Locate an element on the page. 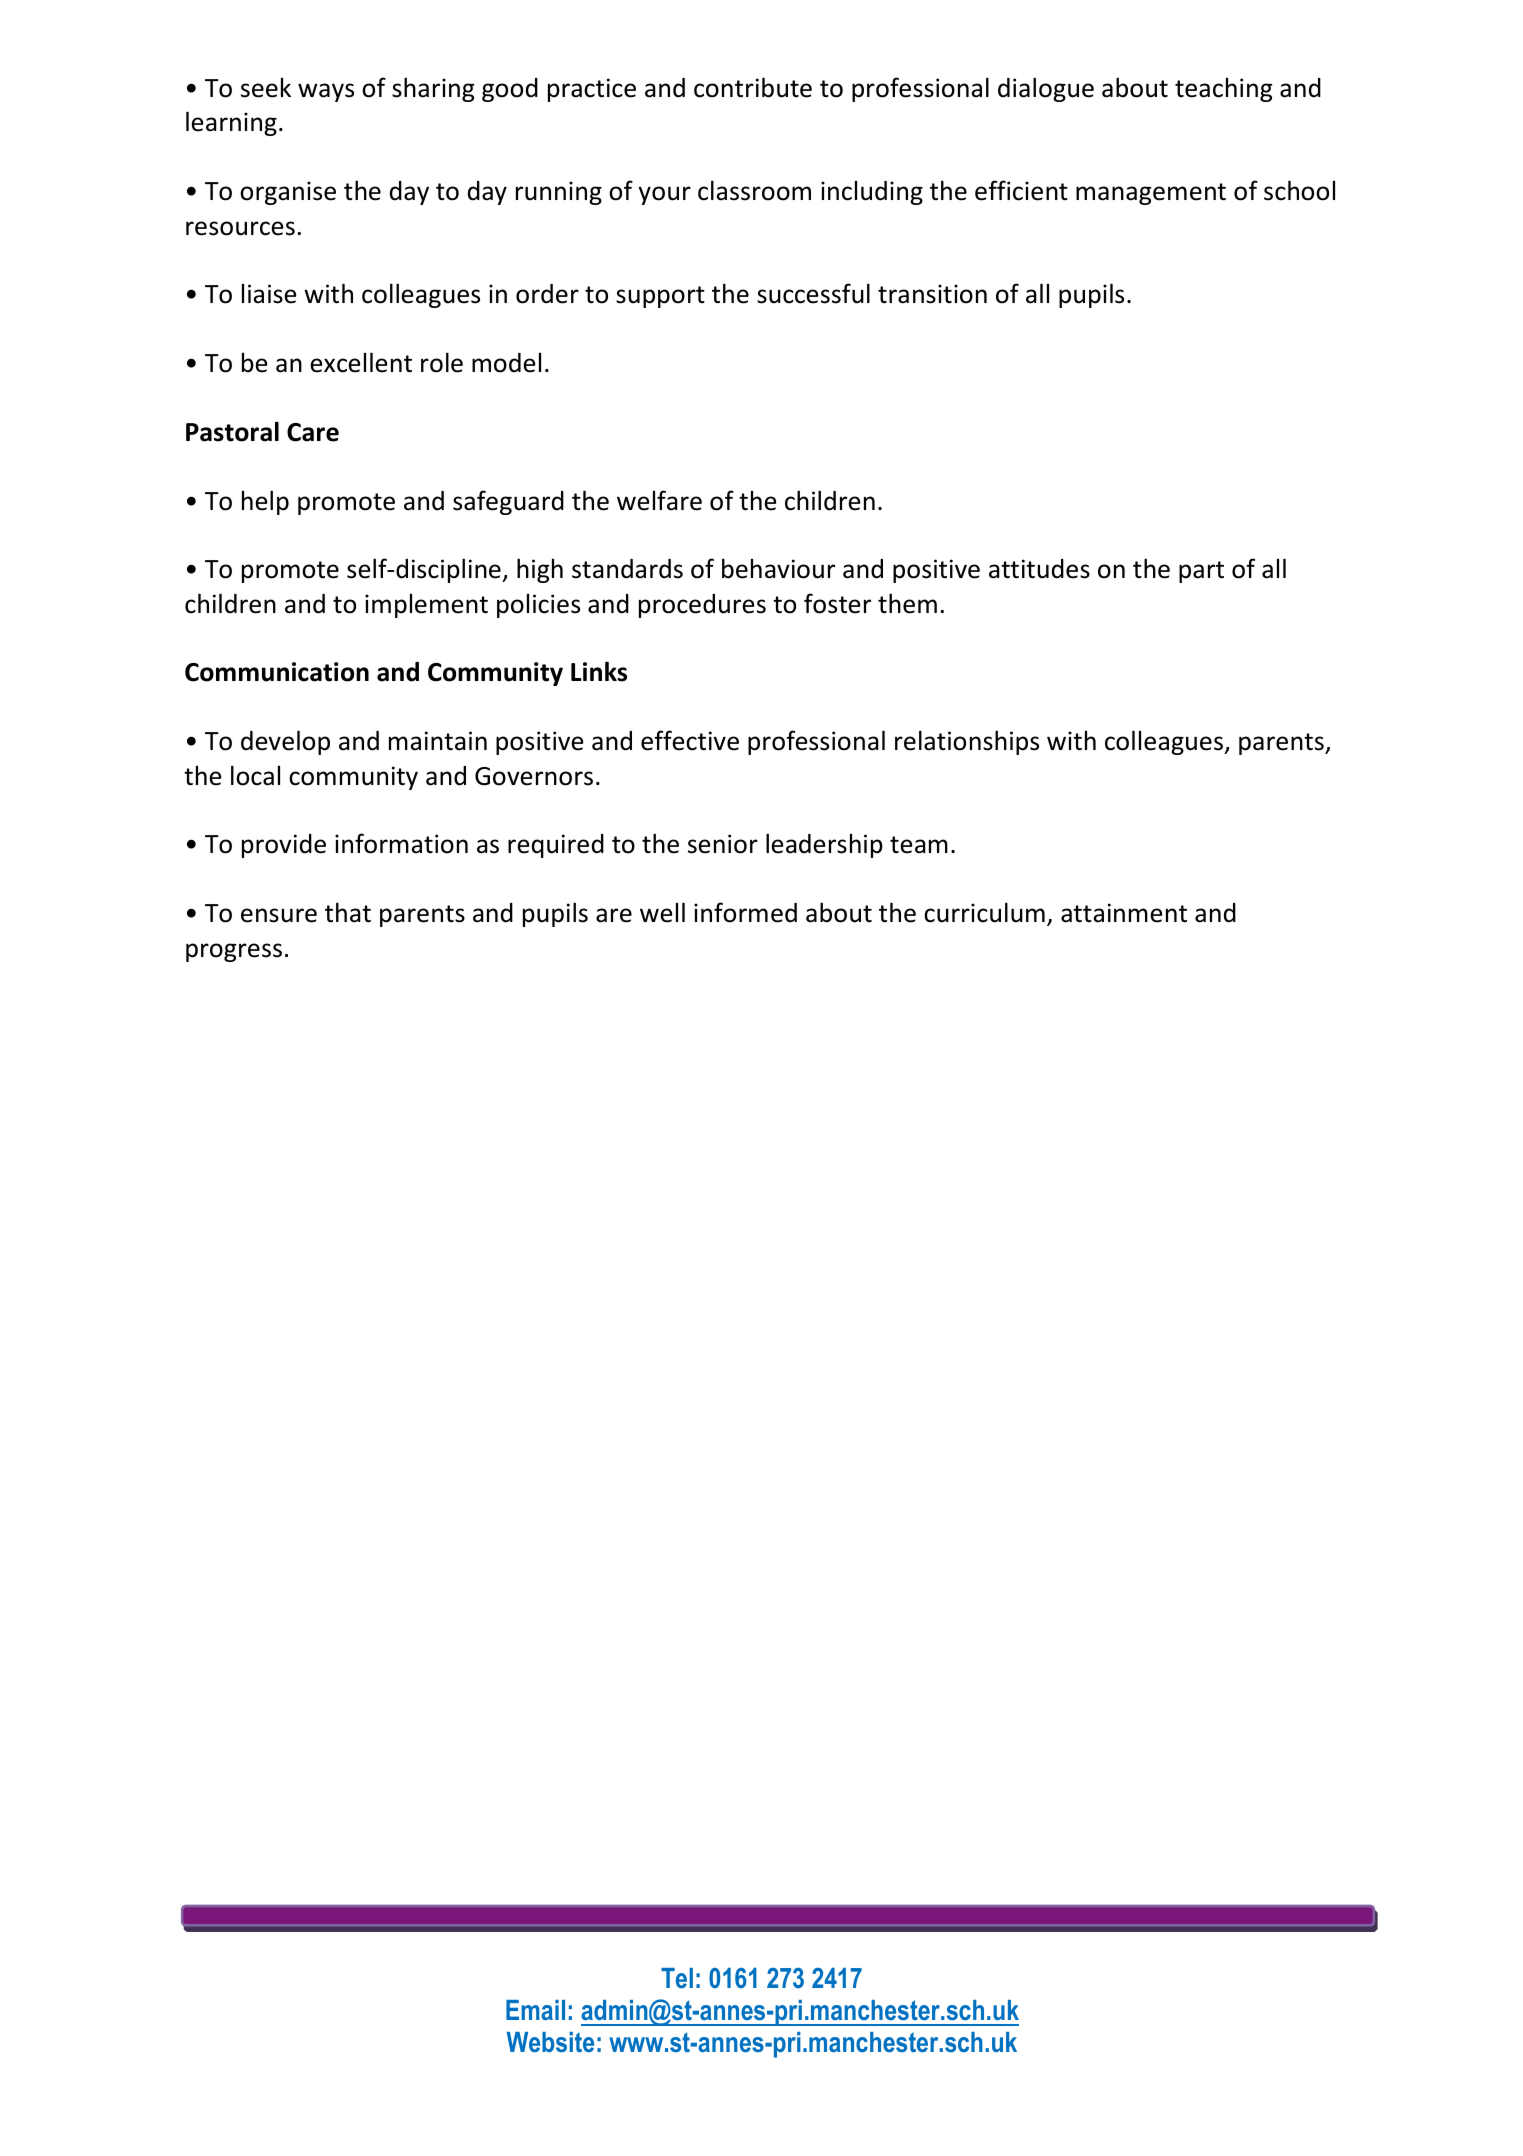 This document has width=1523, height=2156. that is located at coordinates (348, 912).
